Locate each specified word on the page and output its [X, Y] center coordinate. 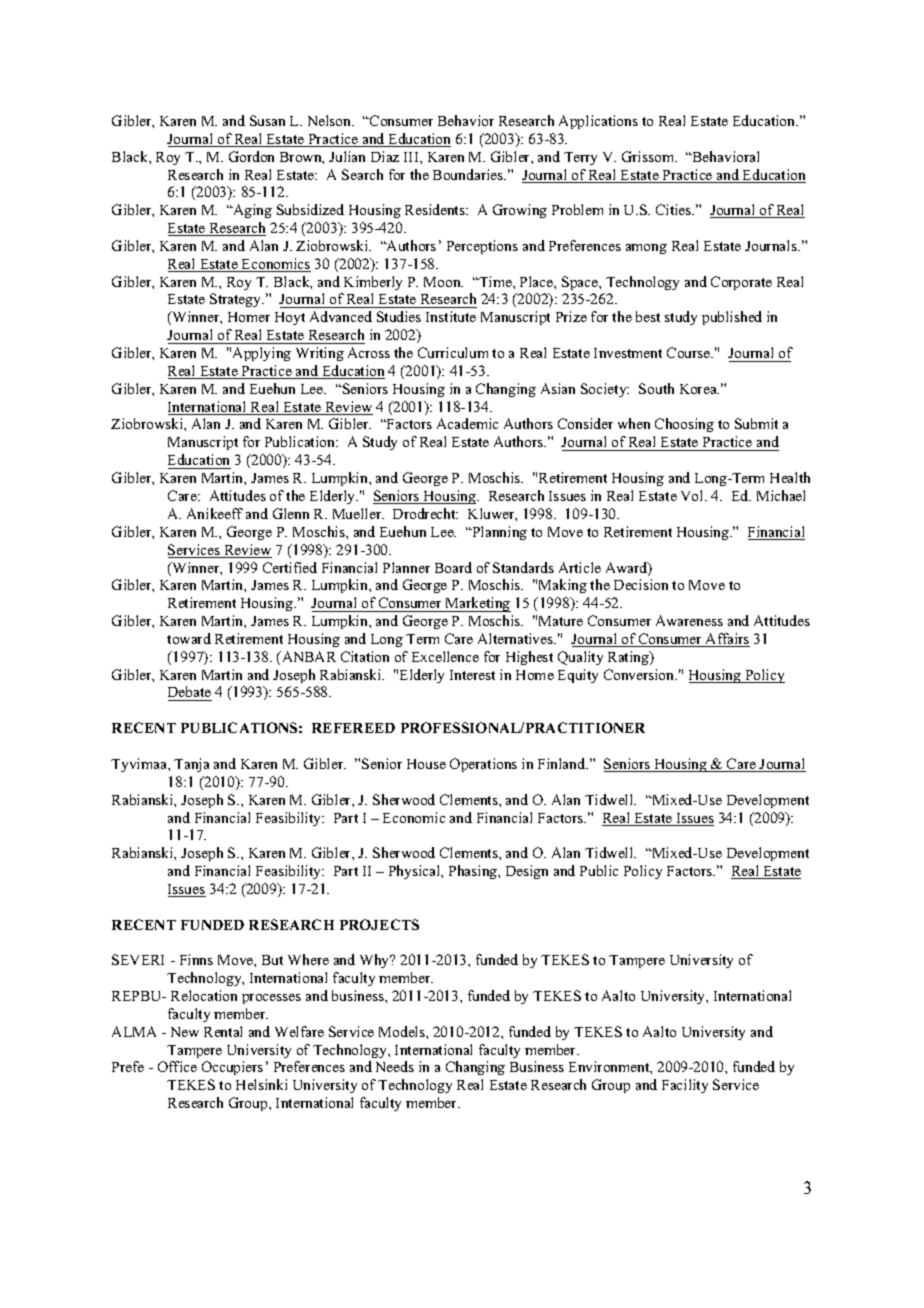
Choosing [684, 425]
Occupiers [232, 1068]
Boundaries [469, 174]
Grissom [649, 156]
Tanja [191, 765]
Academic [467, 423]
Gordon [251, 156]
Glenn [291, 513]
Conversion [640, 674]
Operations [483, 765]
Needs [395, 1066]
